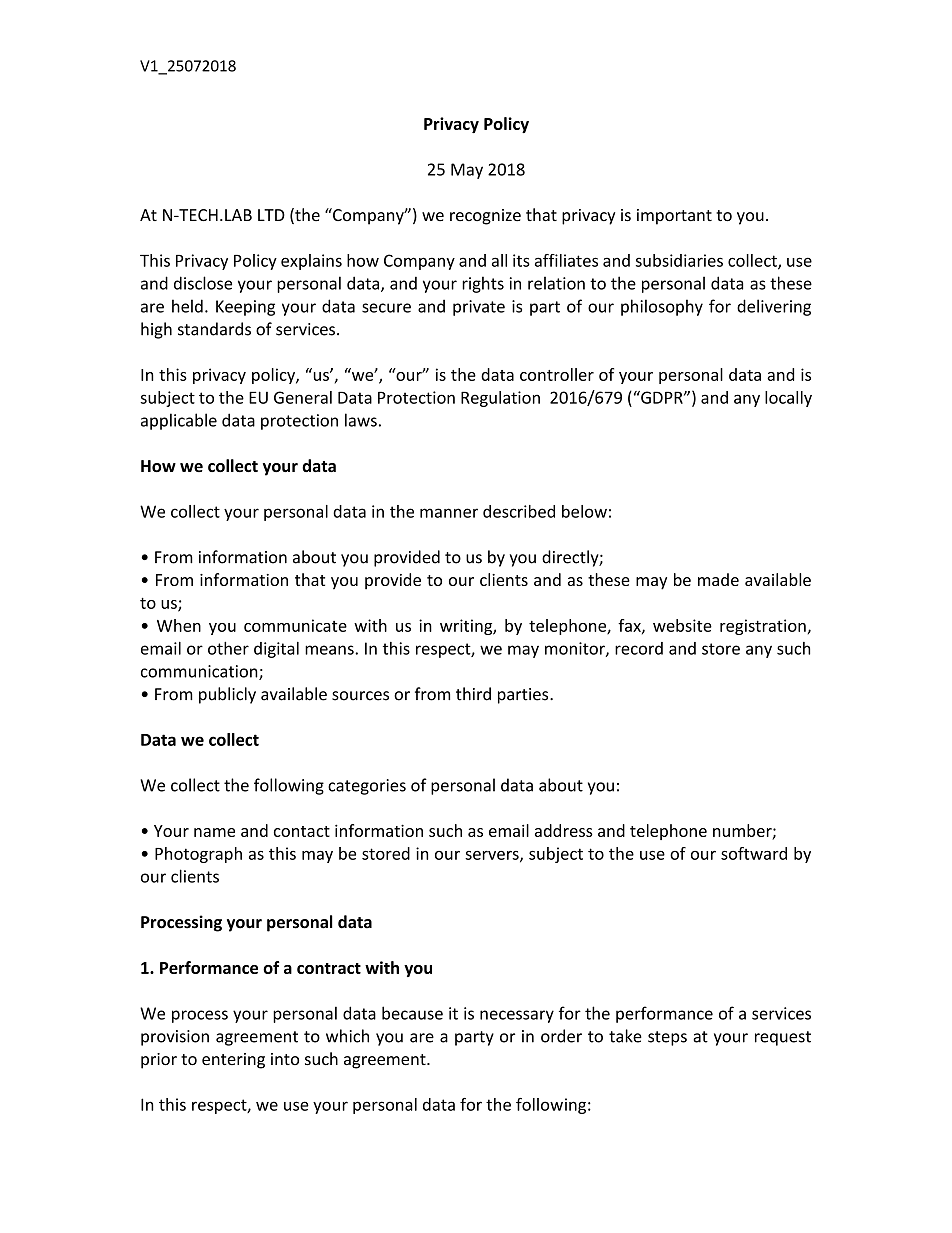 The width and height of the image is (952, 1233). Describe the element at coordinates (493, 856) in the image. I see `servers` at that location.
